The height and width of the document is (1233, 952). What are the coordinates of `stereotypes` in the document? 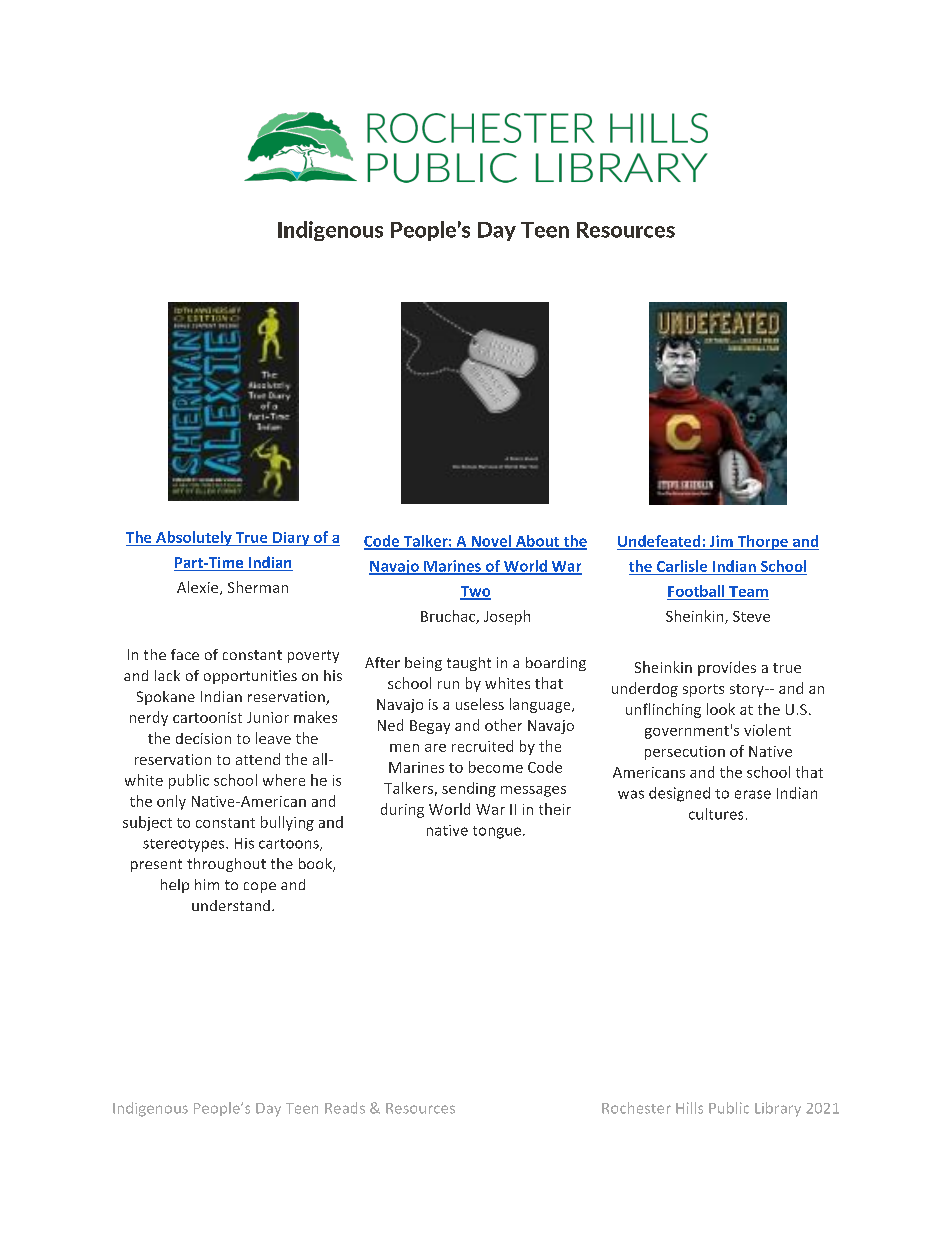 It's located at (185, 845).
